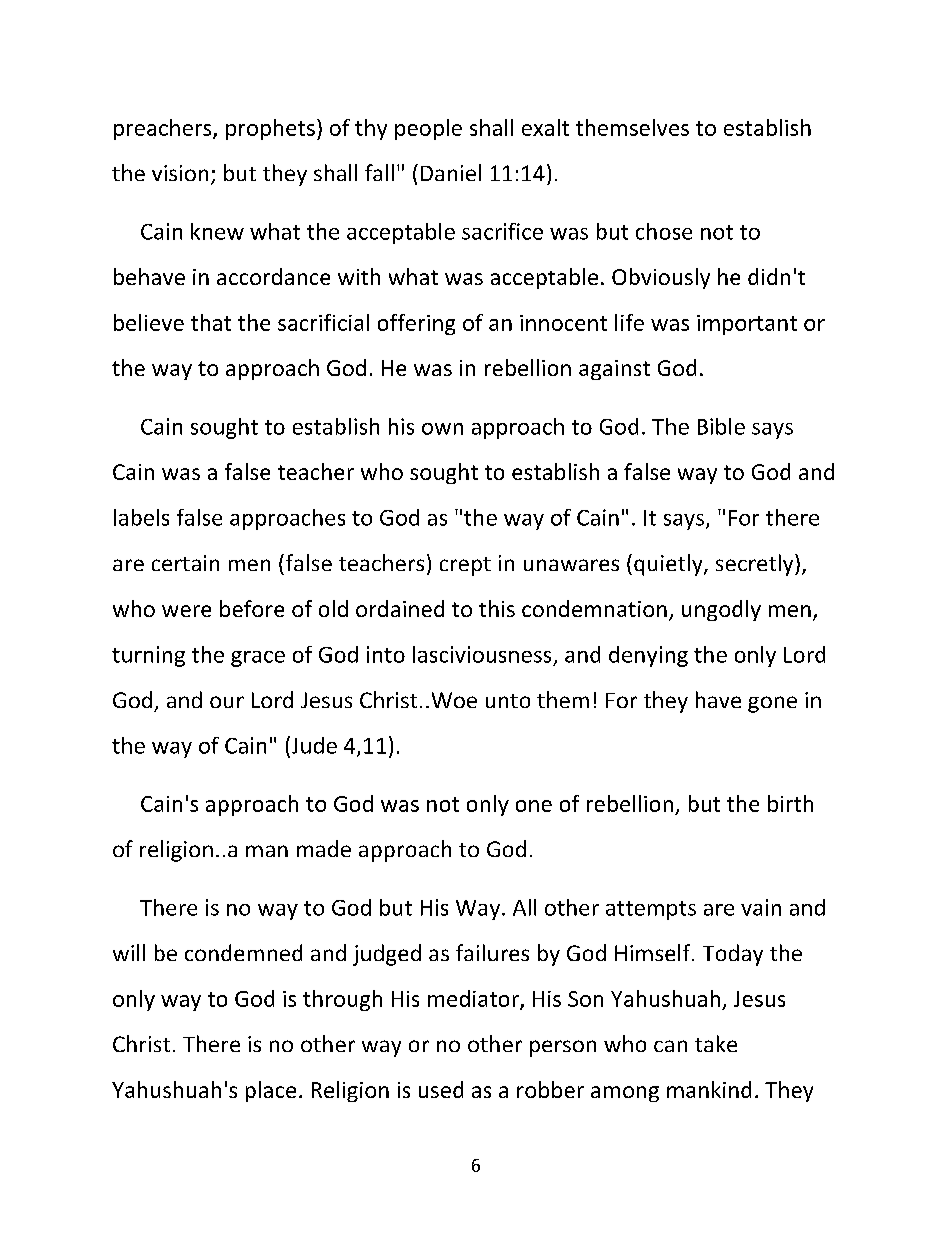 The height and width of the screenshot is (1233, 952). I want to click on Daniel, so click(451, 172).
